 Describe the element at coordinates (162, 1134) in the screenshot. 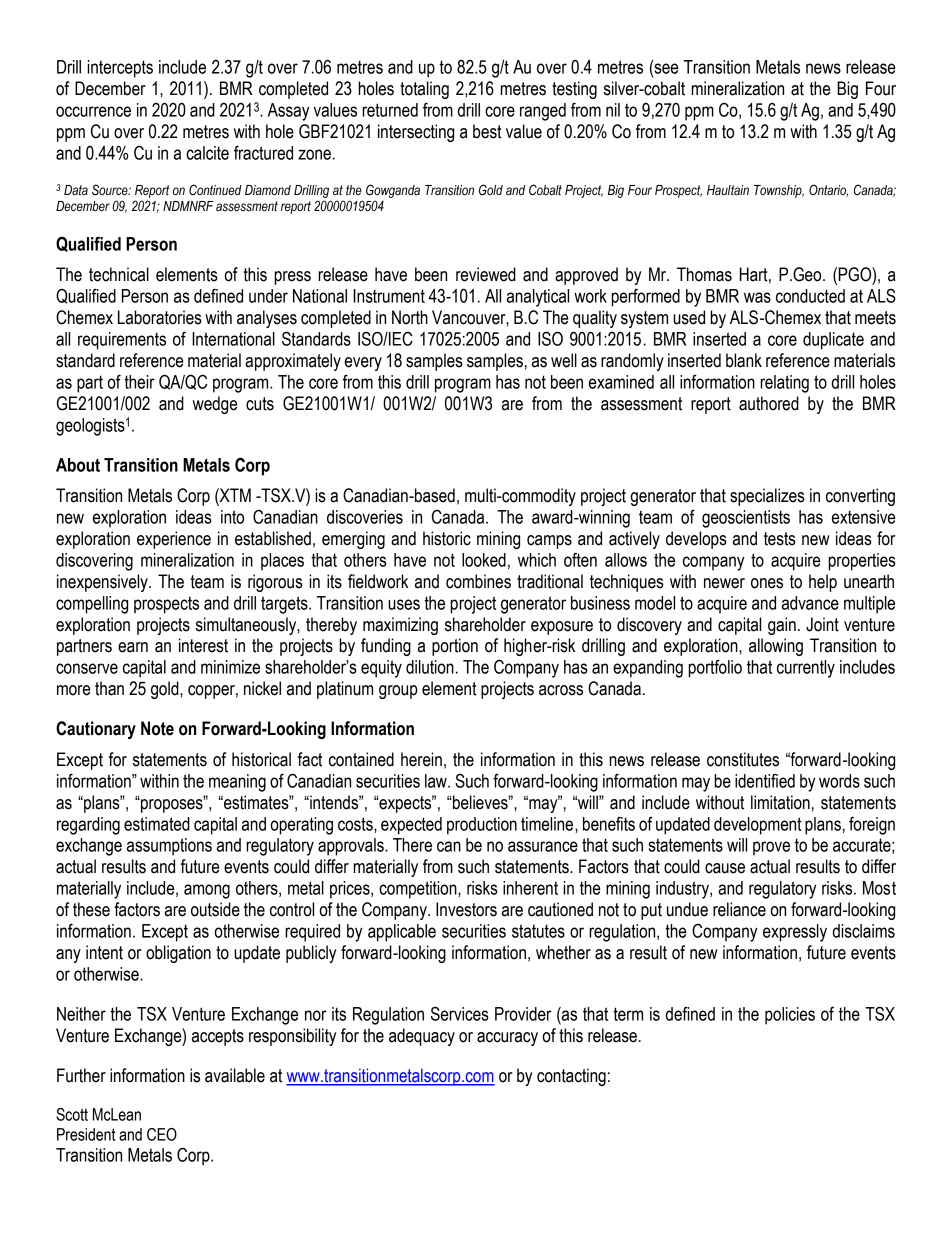

I see `CEO` at that location.
